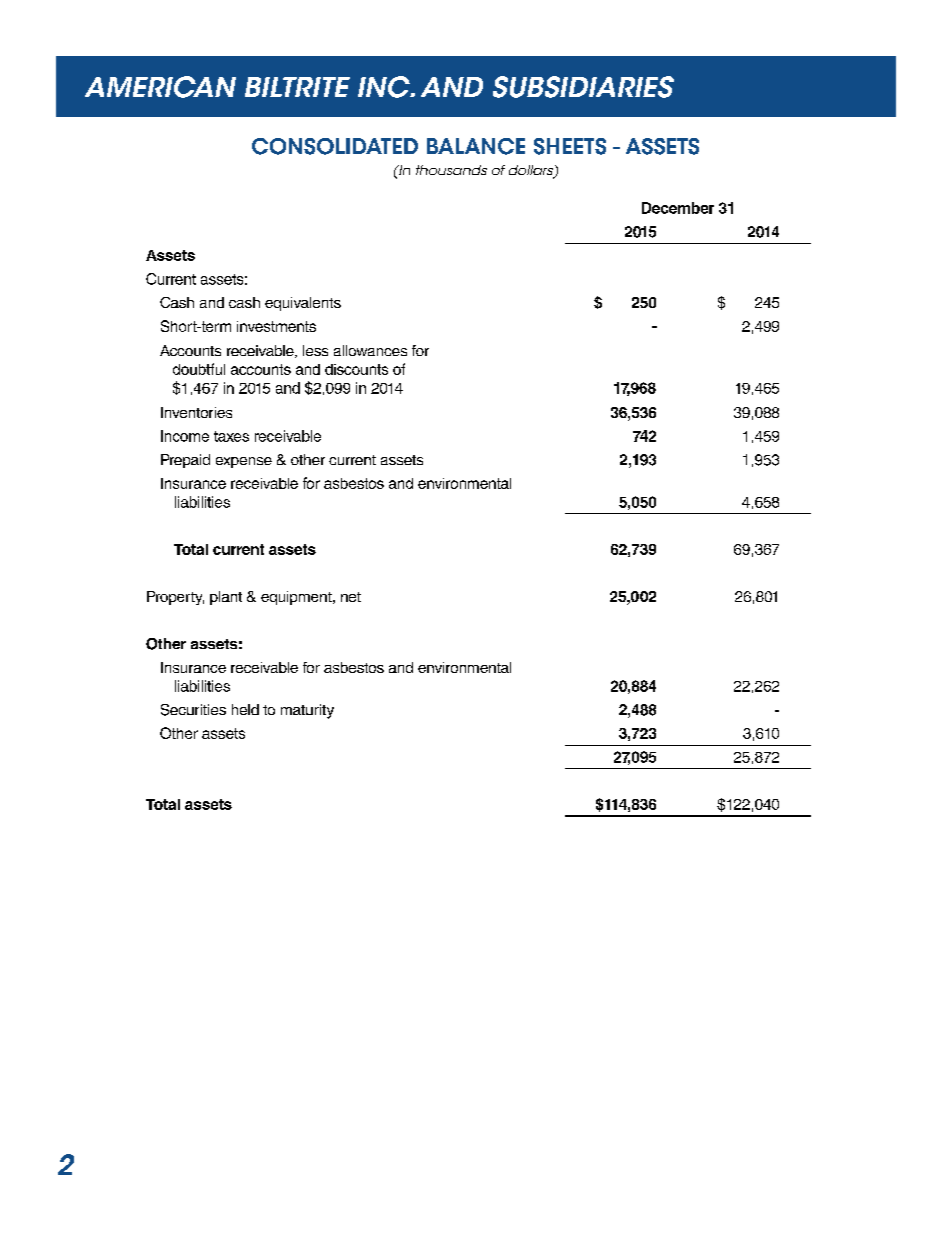 The height and width of the image is (1233, 952). Describe the element at coordinates (160, 87) in the image. I see `AMERICAN` at that location.
